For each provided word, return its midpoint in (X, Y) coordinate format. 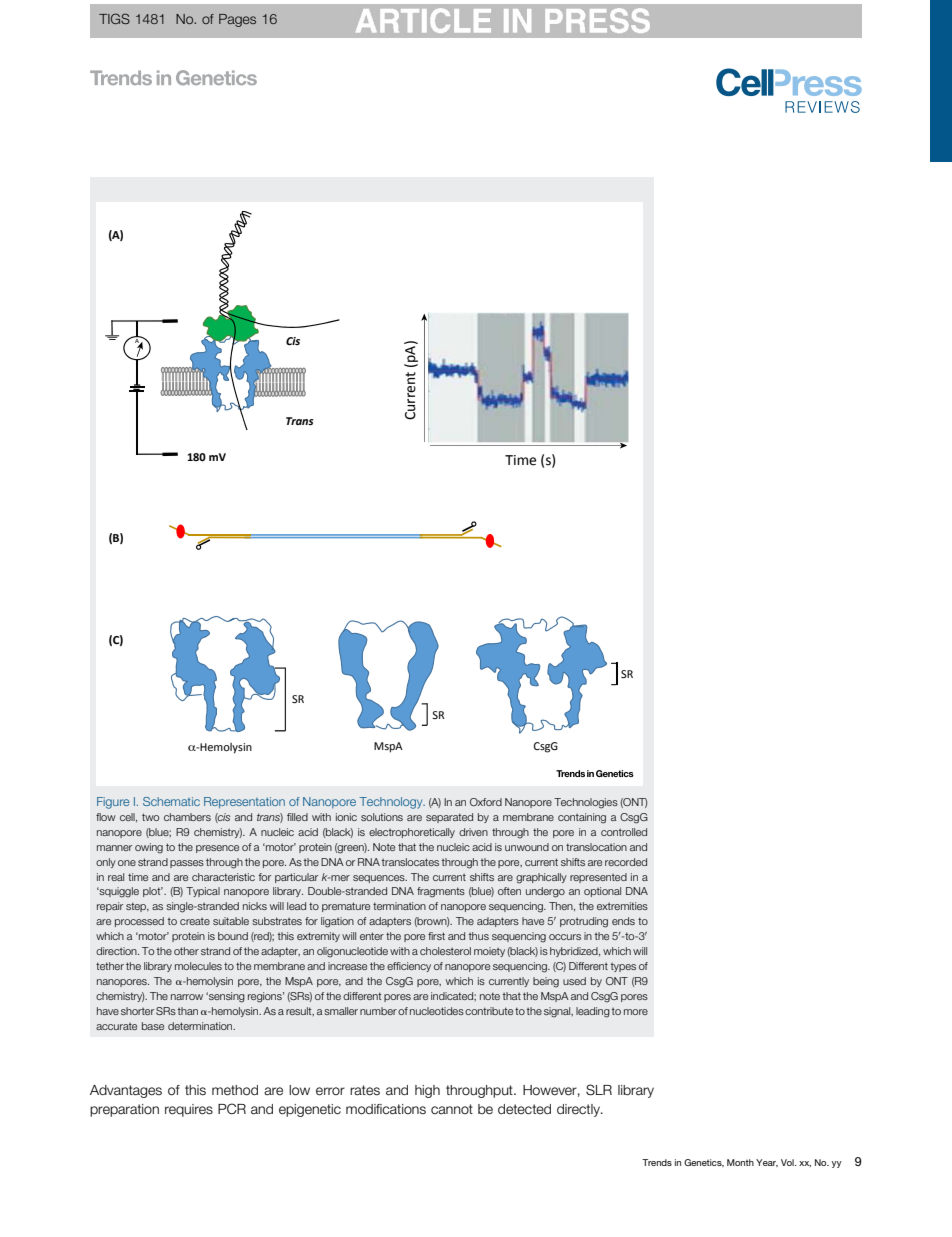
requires (189, 1110)
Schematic (171, 801)
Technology (392, 803)
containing (582, 818)
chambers (187, 817)
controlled (624, 832)
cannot (452, 1109)
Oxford (486, 802)
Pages (237, 20)
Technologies (586, 803)
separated (449, 818)
